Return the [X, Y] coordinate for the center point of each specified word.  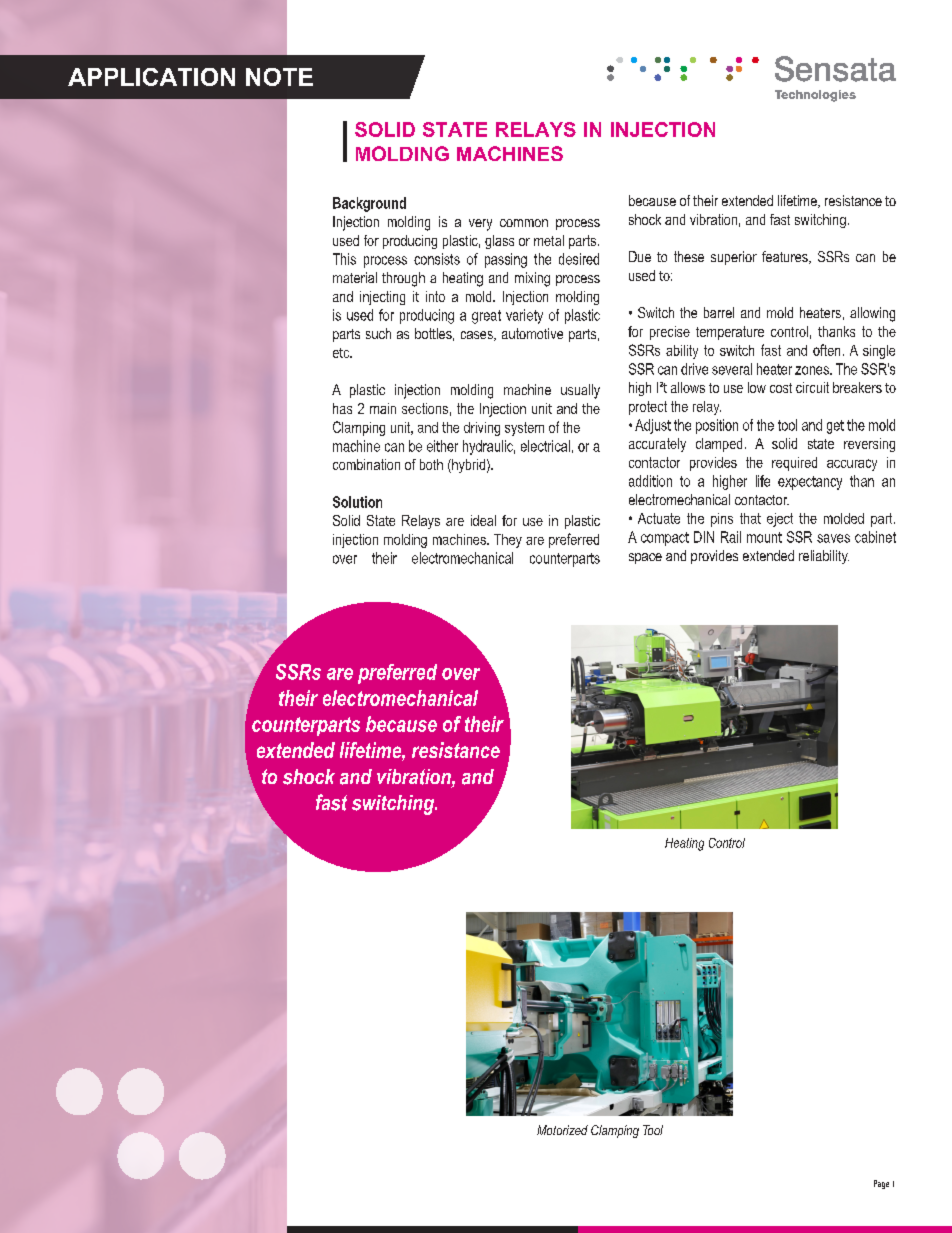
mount [764, 537]
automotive [532, 333]
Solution [357, 502]
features [786, 257]
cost [781, 388]
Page [881, 1184]
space [645, 558]
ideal [483, 520]
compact [665, 539]
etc [342, 353]
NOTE [279, 77]
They [508, 541]
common [524, 223]
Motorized [562, 1130]
